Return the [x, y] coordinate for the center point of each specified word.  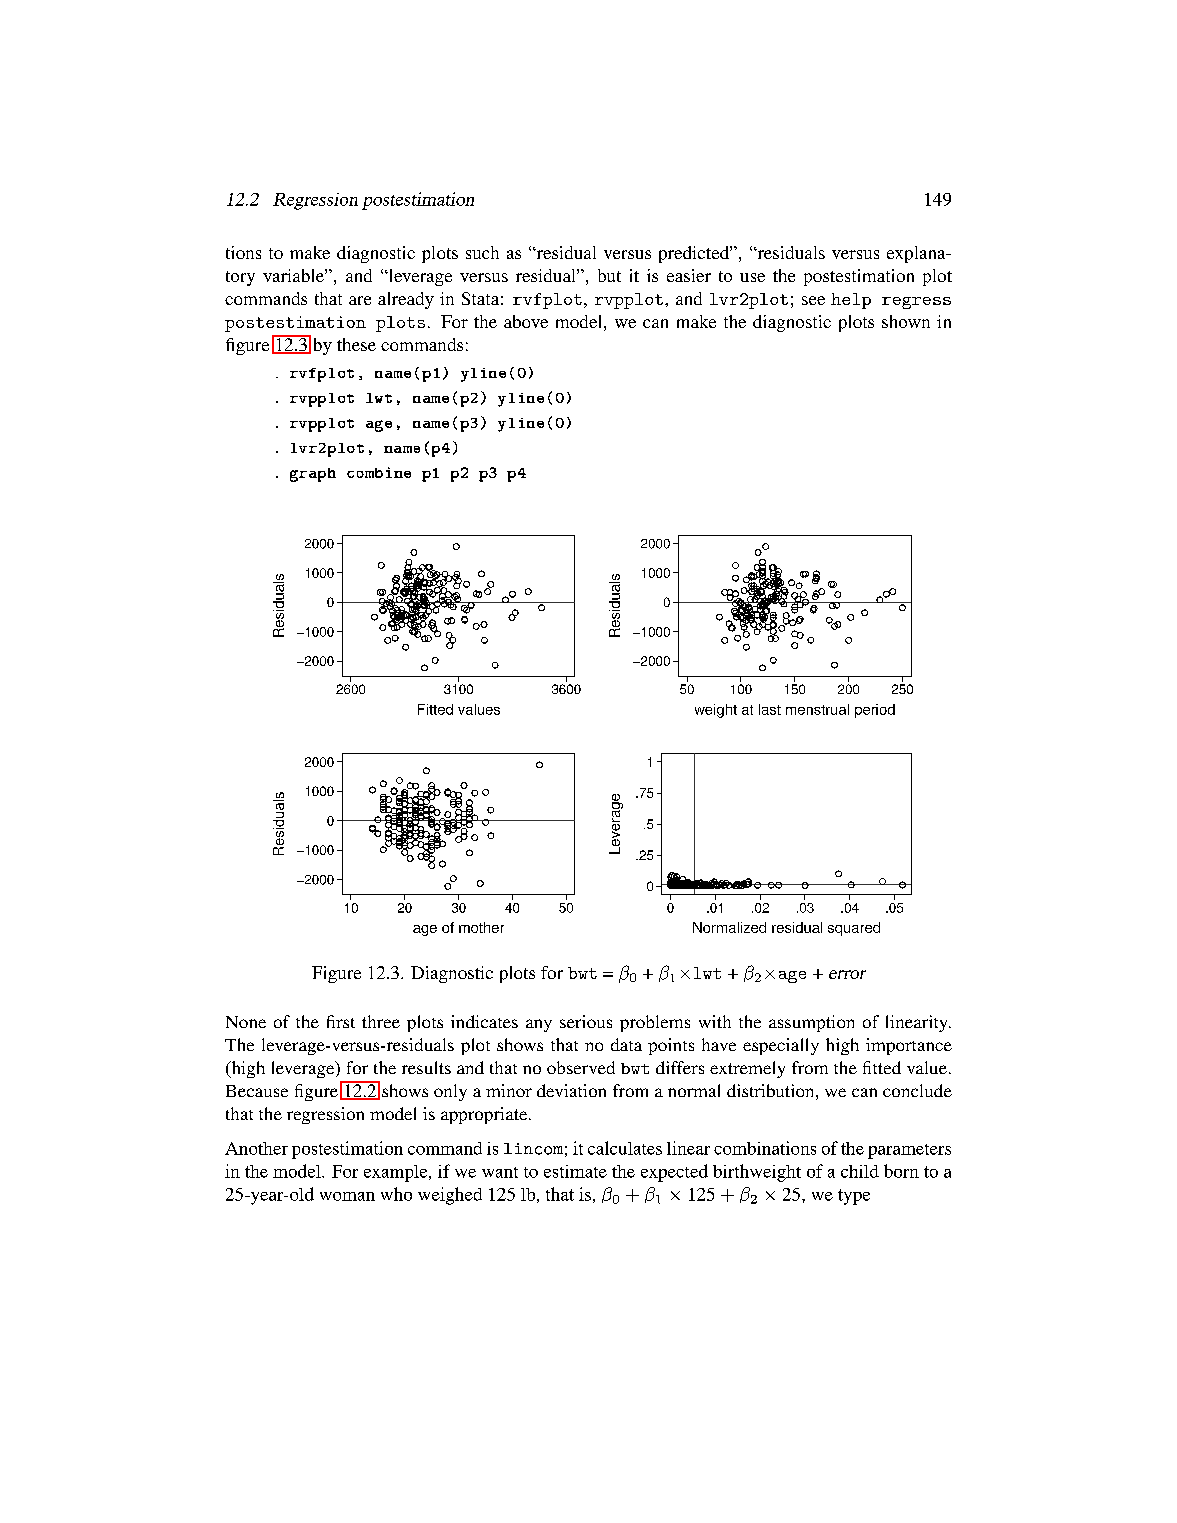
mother [481, 927]
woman [347, 1196]
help [851, 301]
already [406, 300]
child [860, 1171]
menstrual [817, 709]
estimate [575, 1171]
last [770, 709]
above [526, 321]
